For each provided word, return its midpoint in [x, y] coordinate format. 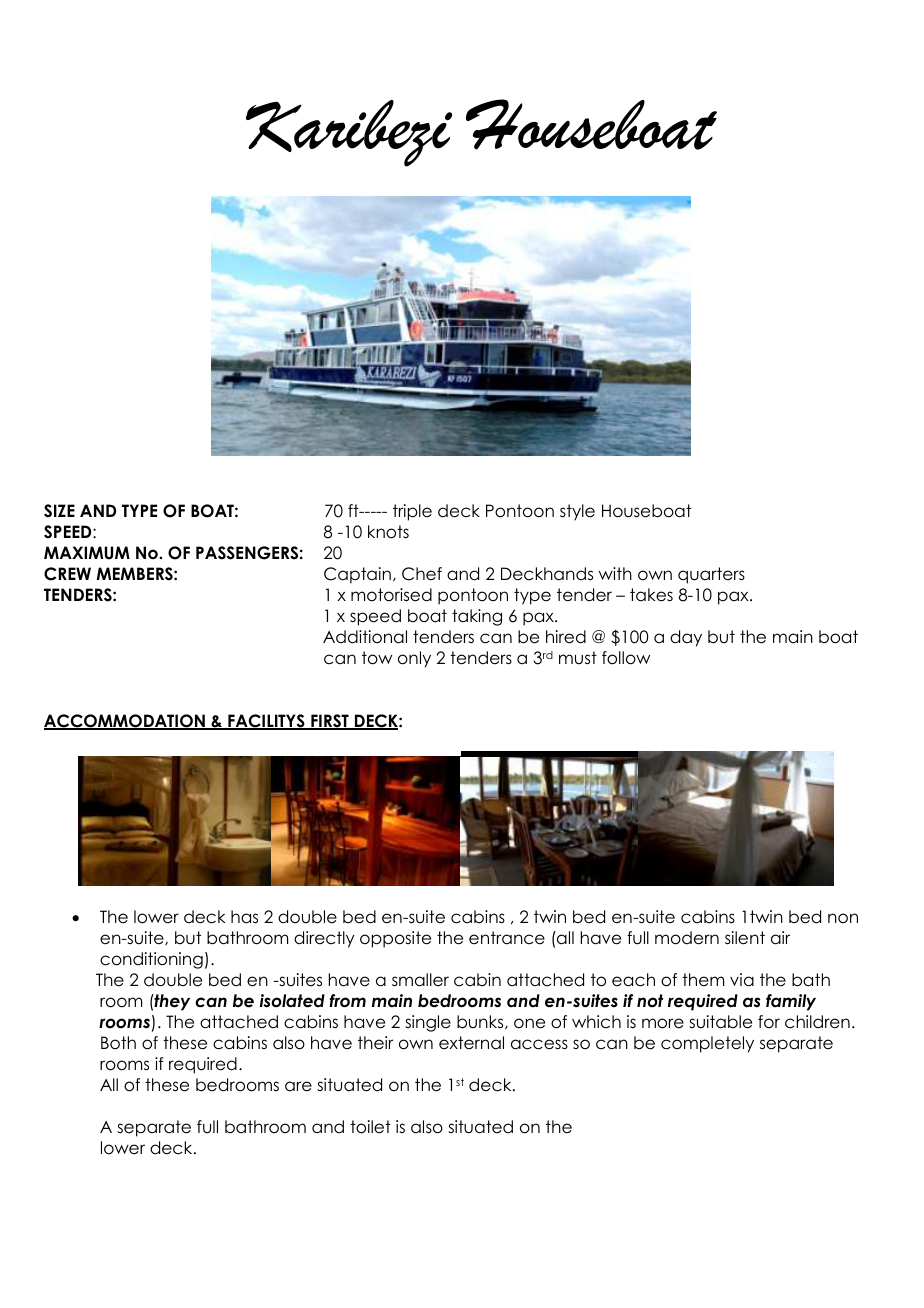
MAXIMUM [87, 553]
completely [707, 1044]
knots [388, 532]
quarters [711, 575]
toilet [370, 1127]
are [298, 1086]
